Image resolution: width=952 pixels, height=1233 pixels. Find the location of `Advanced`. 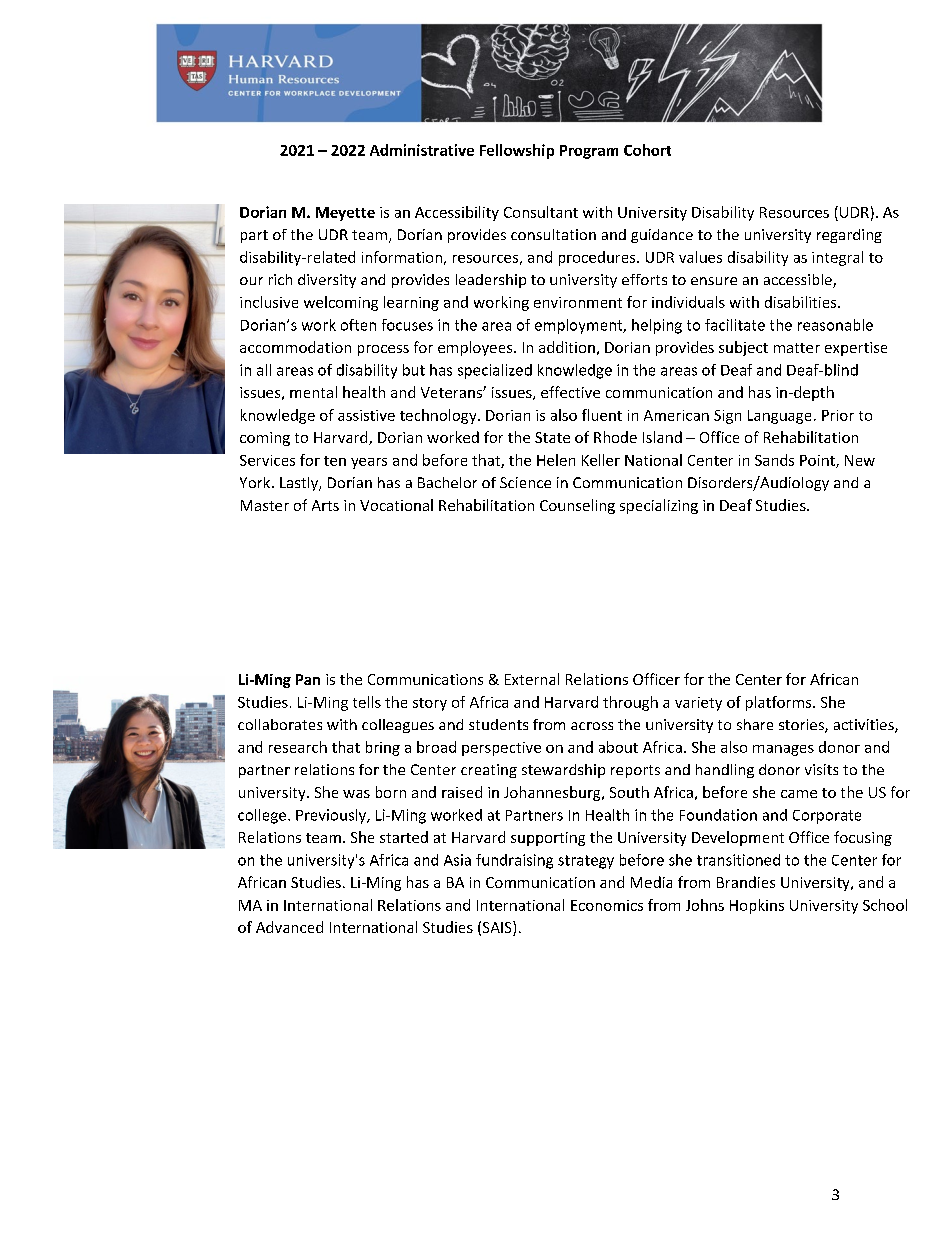

Advanced is located at coordinates (289, 927).
